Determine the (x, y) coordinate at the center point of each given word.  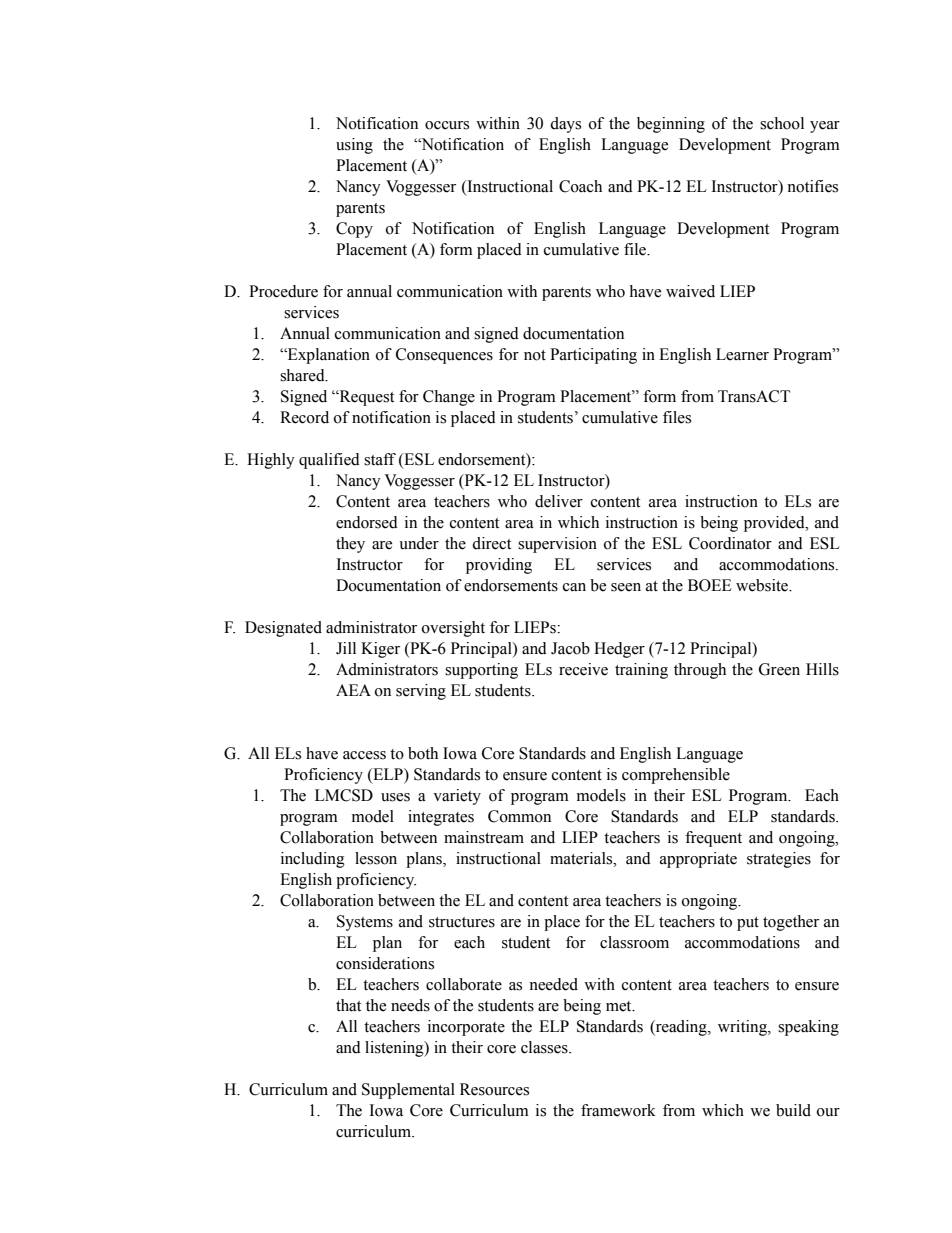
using (354, 146)
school (782, 123)
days (565, 125)
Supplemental (408, 1091)
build (793, 1110)
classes (545, 1047)
